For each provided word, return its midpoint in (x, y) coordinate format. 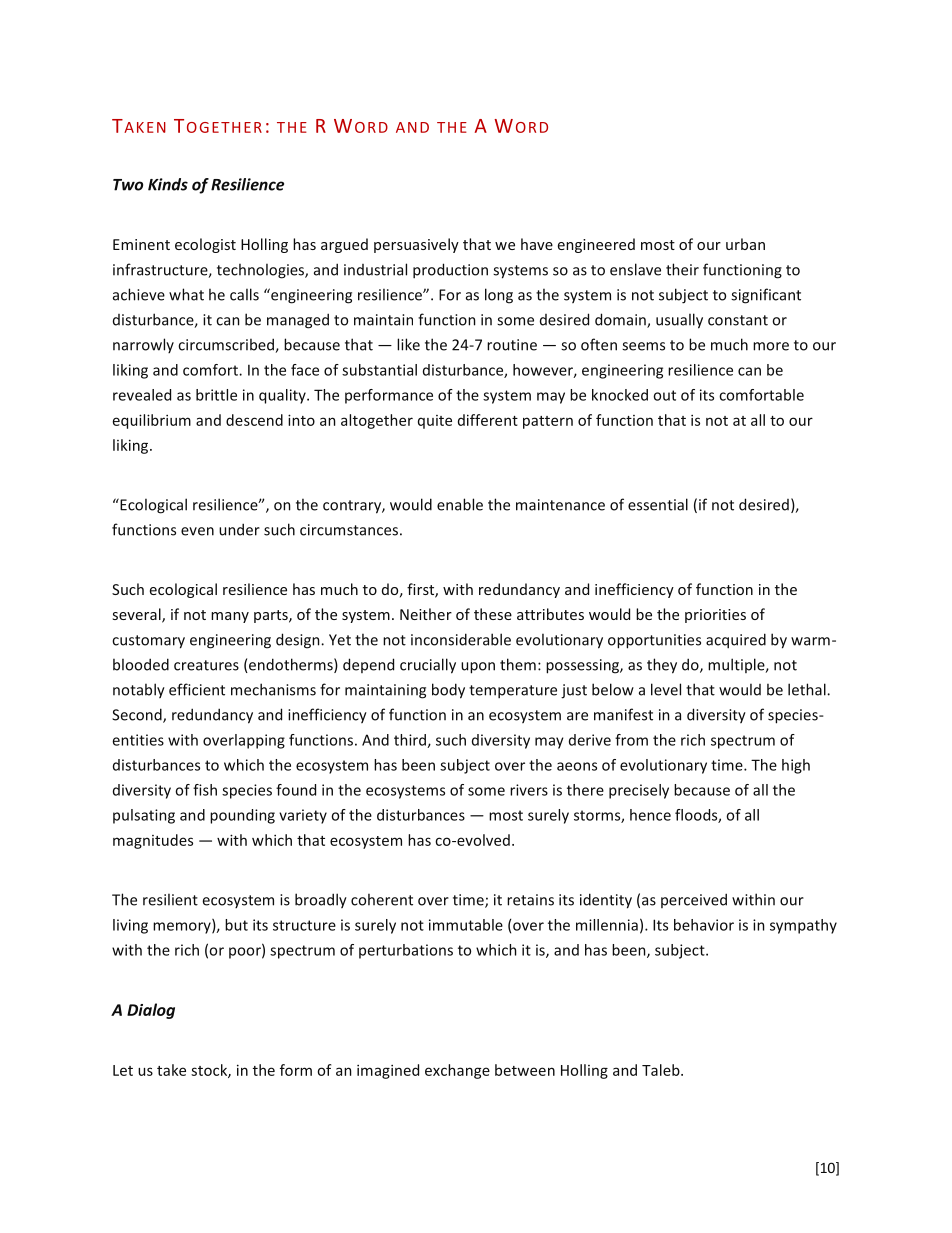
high (796, 766)
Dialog (151, 1011)
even (197, 531)
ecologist (205, 245)
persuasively (416, 245)
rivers (529, 790)
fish (205, 790)
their (682, 269)
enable (460, 504)
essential (658, 504)
